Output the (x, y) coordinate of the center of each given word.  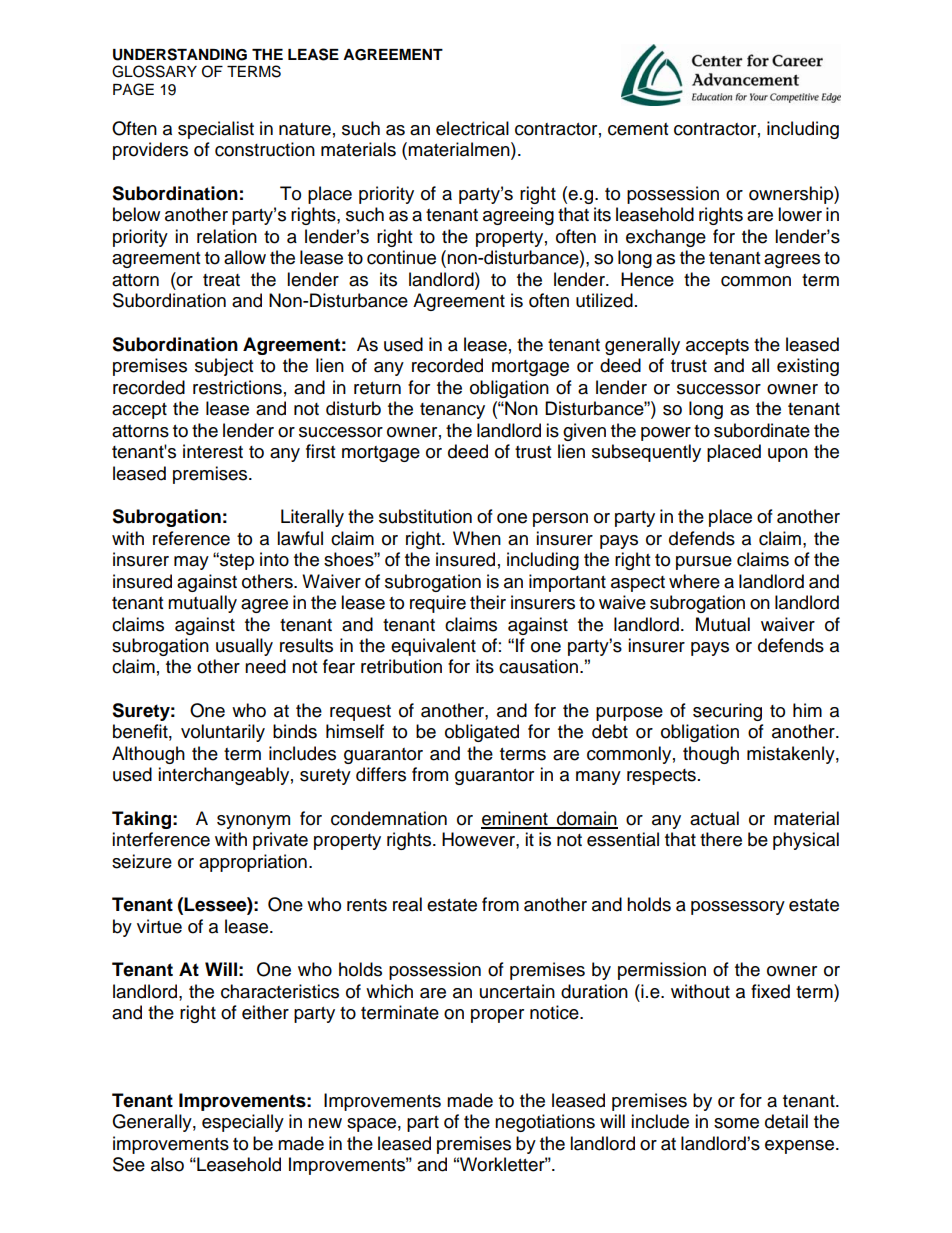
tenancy (452, 411)
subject (224, 367)
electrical (472, 128)
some (736, 1123)
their (488, 602)
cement (638, 129)
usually (244, 647)
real (407, 904)
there (721, 839)
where (694, 581)
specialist (216, 130)
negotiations (545, 1123)
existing (808, 367)
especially (243, 1123)
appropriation (253, 863)
